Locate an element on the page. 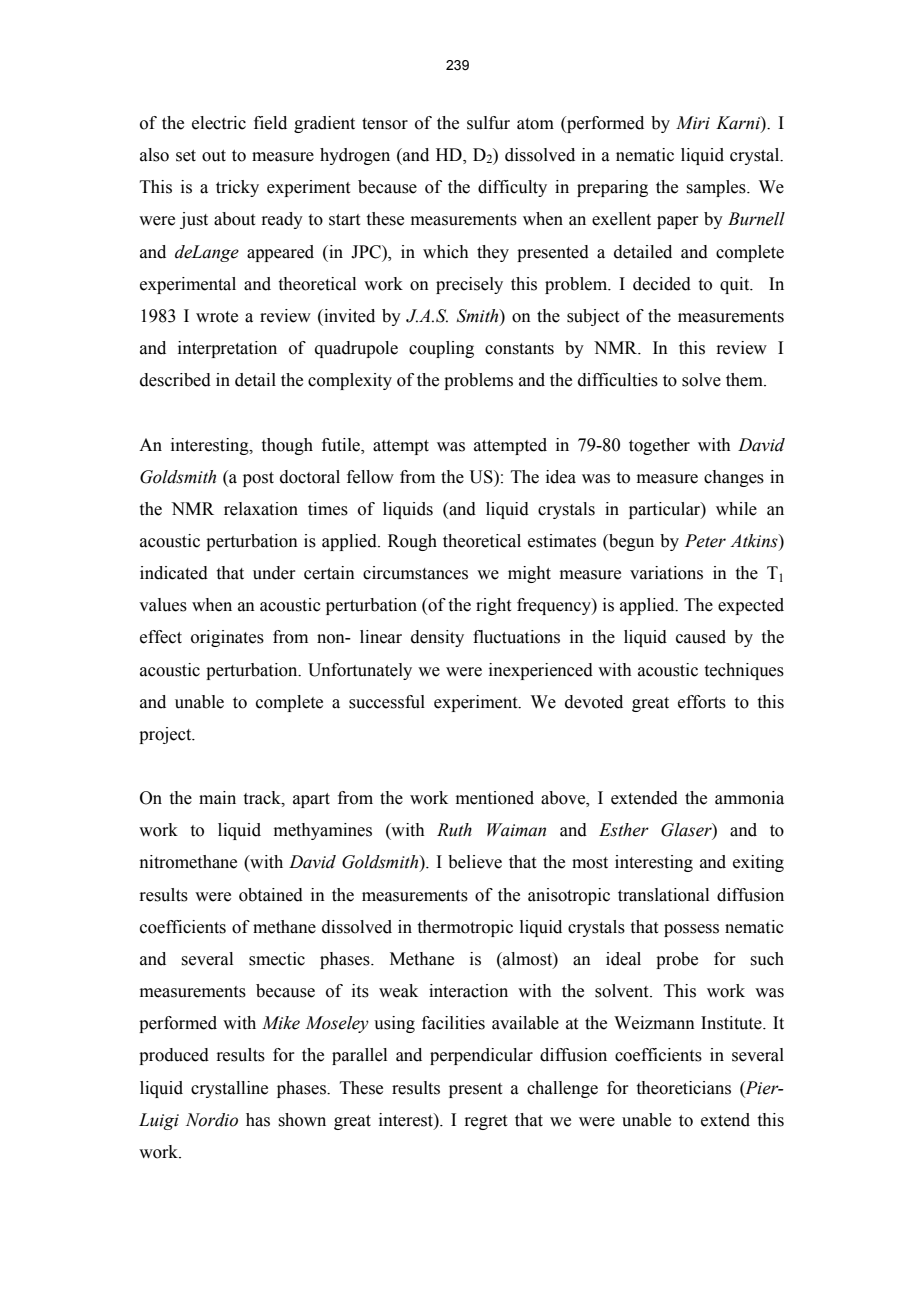  electric is located at coordinates (219, 123).
